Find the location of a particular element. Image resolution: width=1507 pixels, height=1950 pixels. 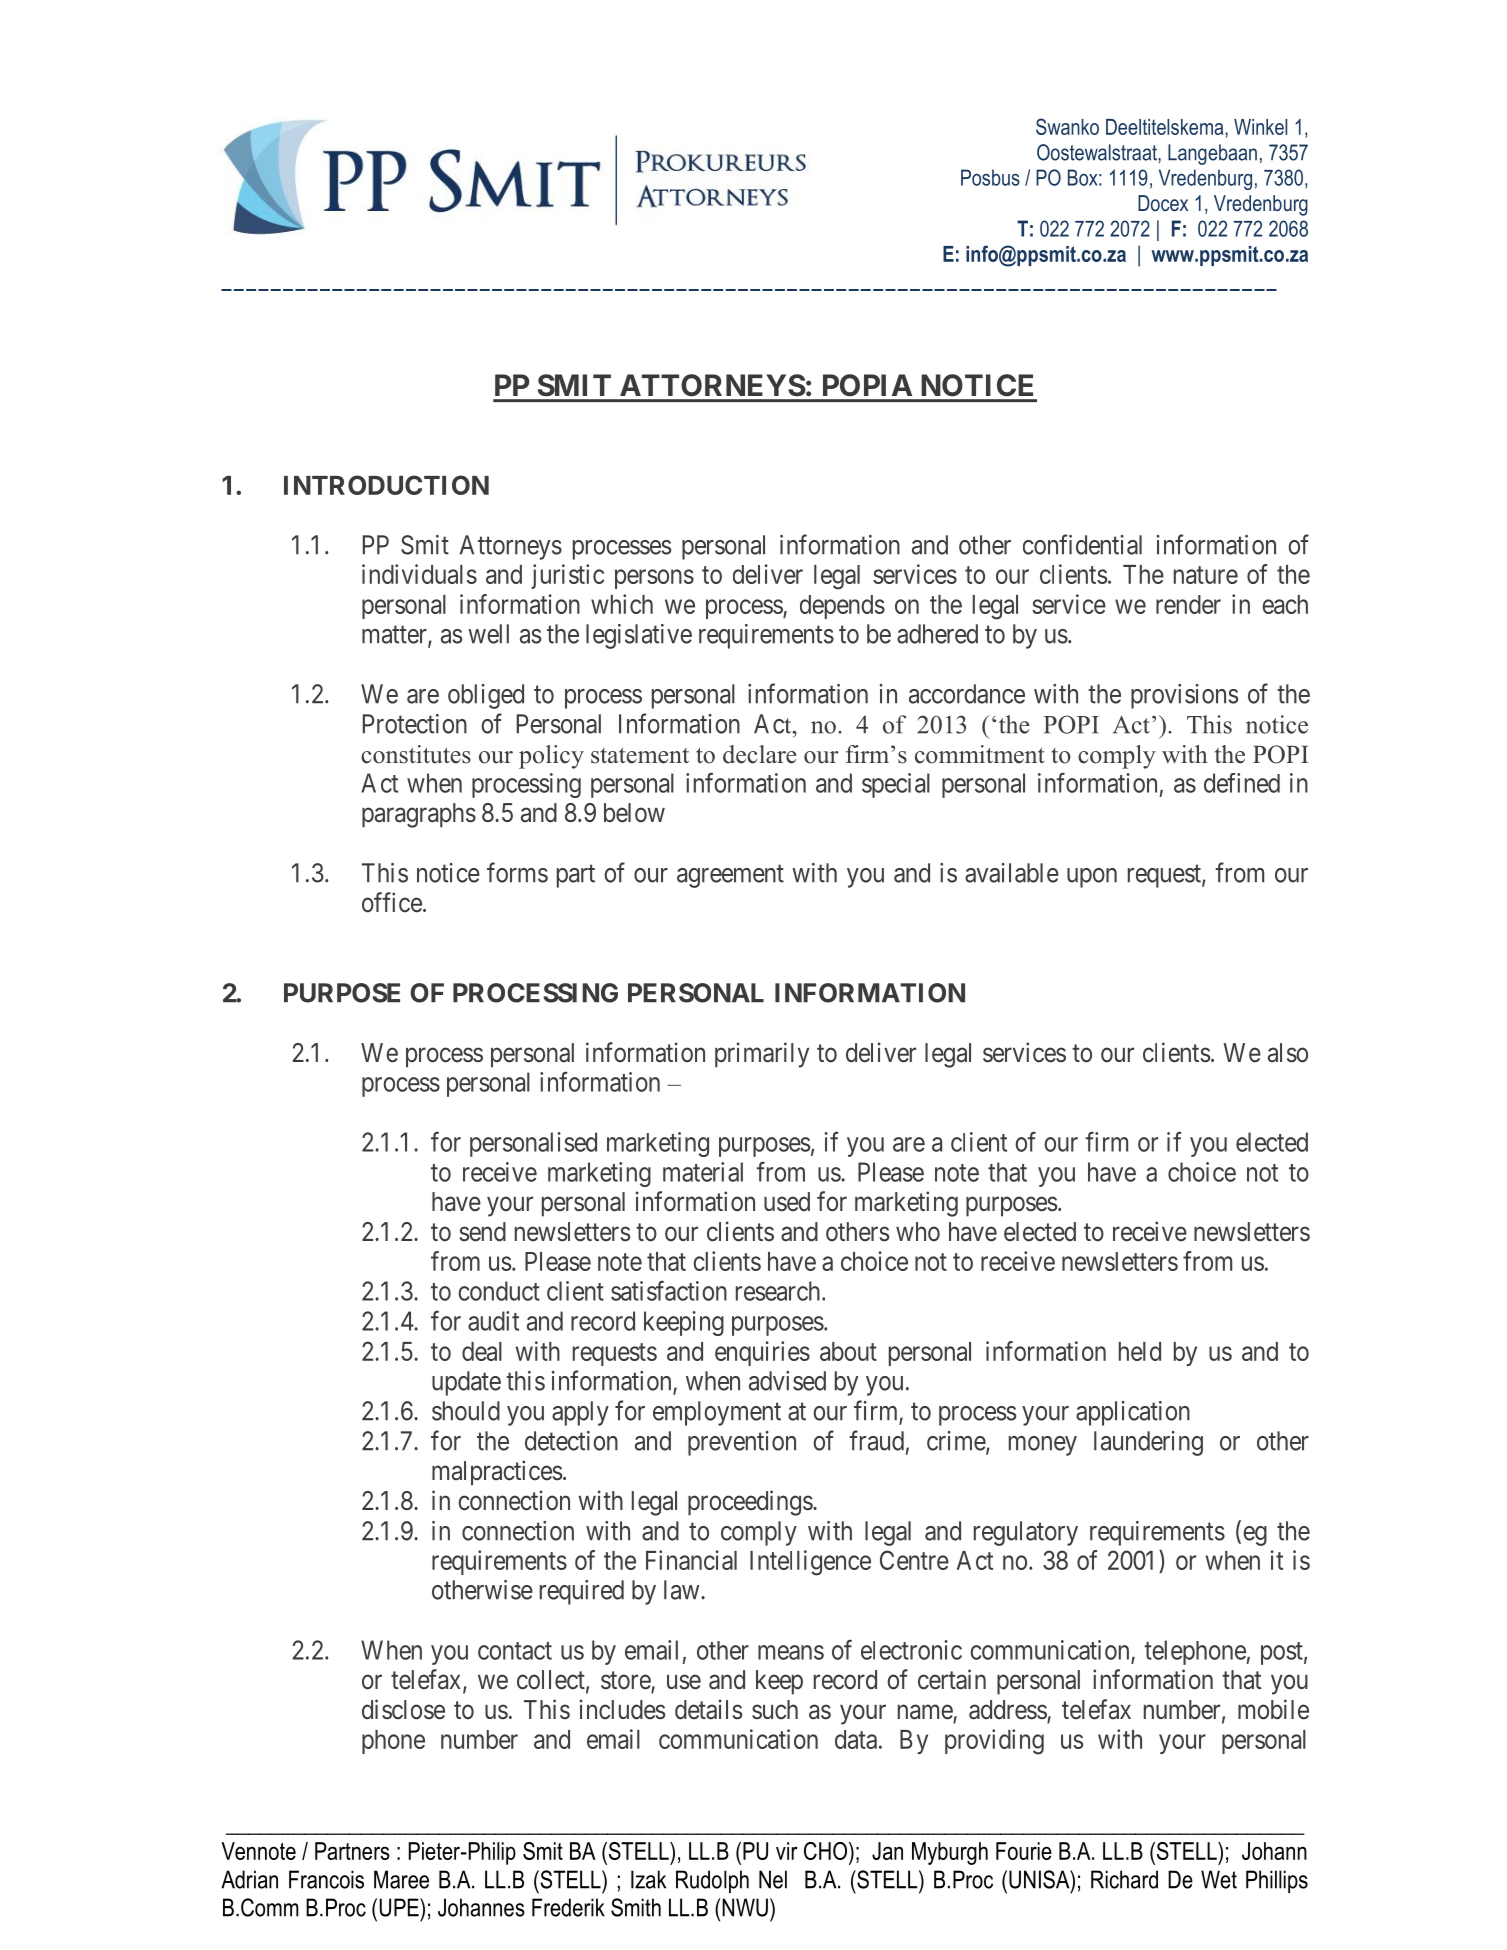

should is located at coordinates (466, 1411).
